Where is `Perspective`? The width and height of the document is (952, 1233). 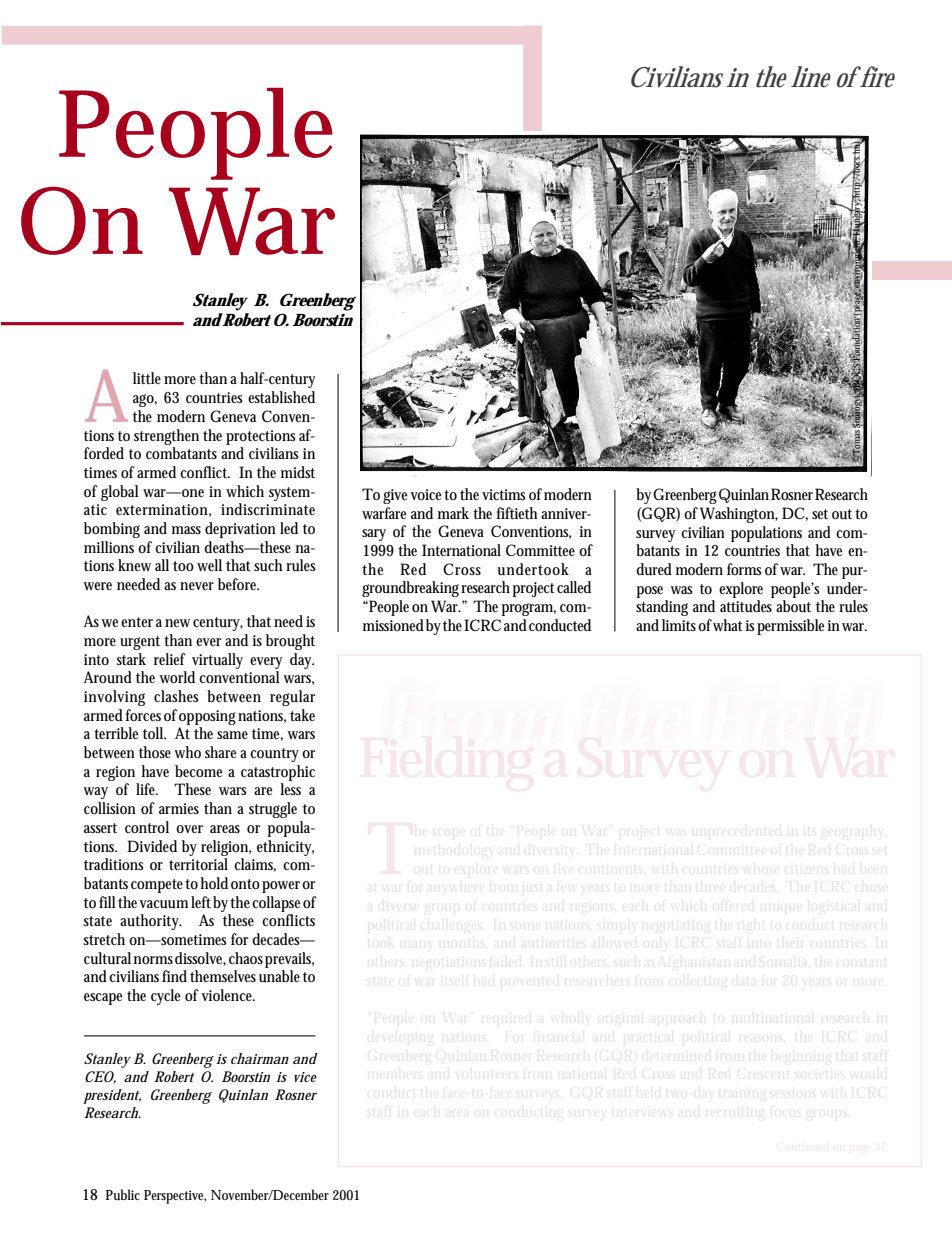
Perspective is located at coordinates (175, 1197).
